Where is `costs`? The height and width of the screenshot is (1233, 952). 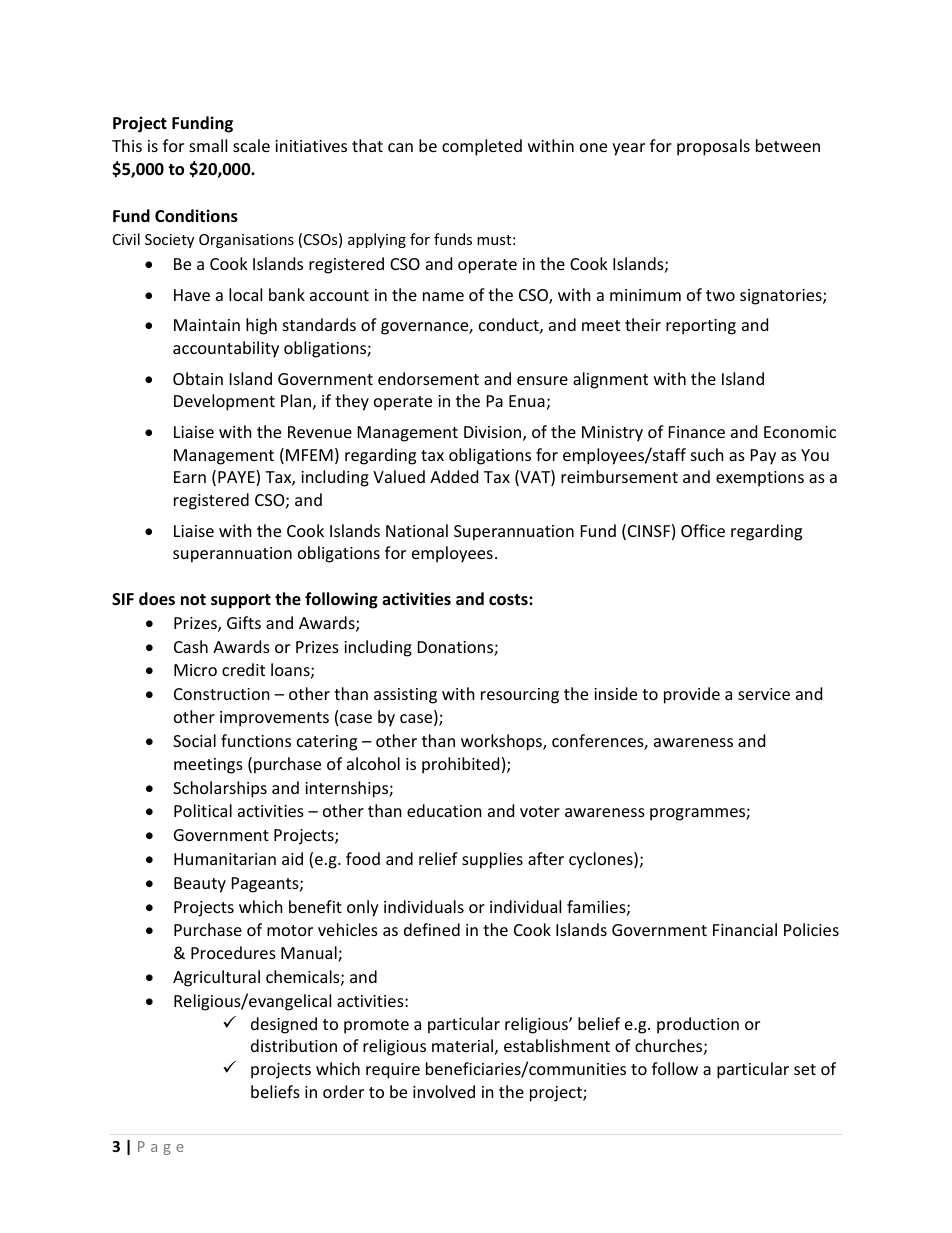
costs is located at coordinates (509, 600).
